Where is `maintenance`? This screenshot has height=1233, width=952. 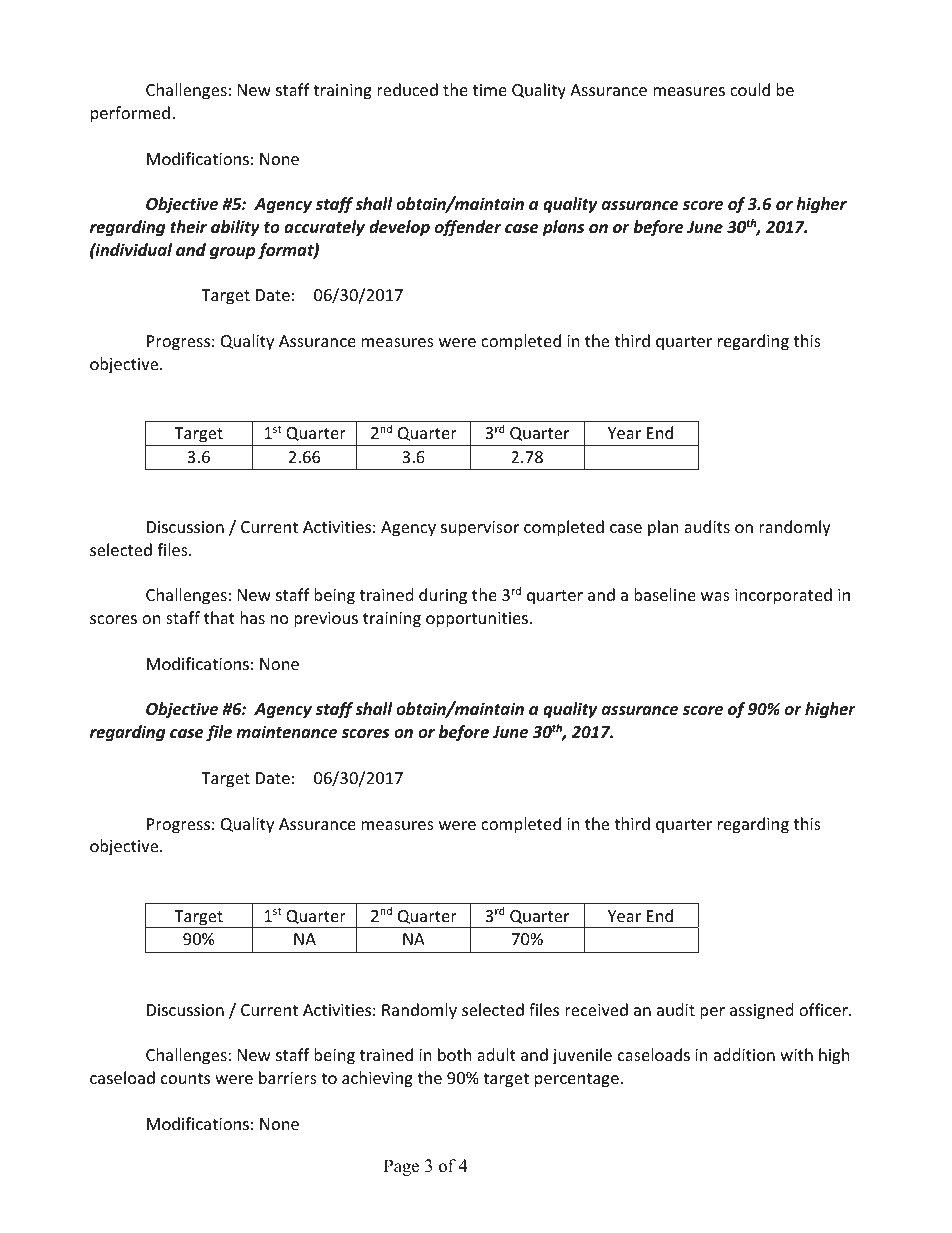
maintenance is located at coordinates (286, 732).
